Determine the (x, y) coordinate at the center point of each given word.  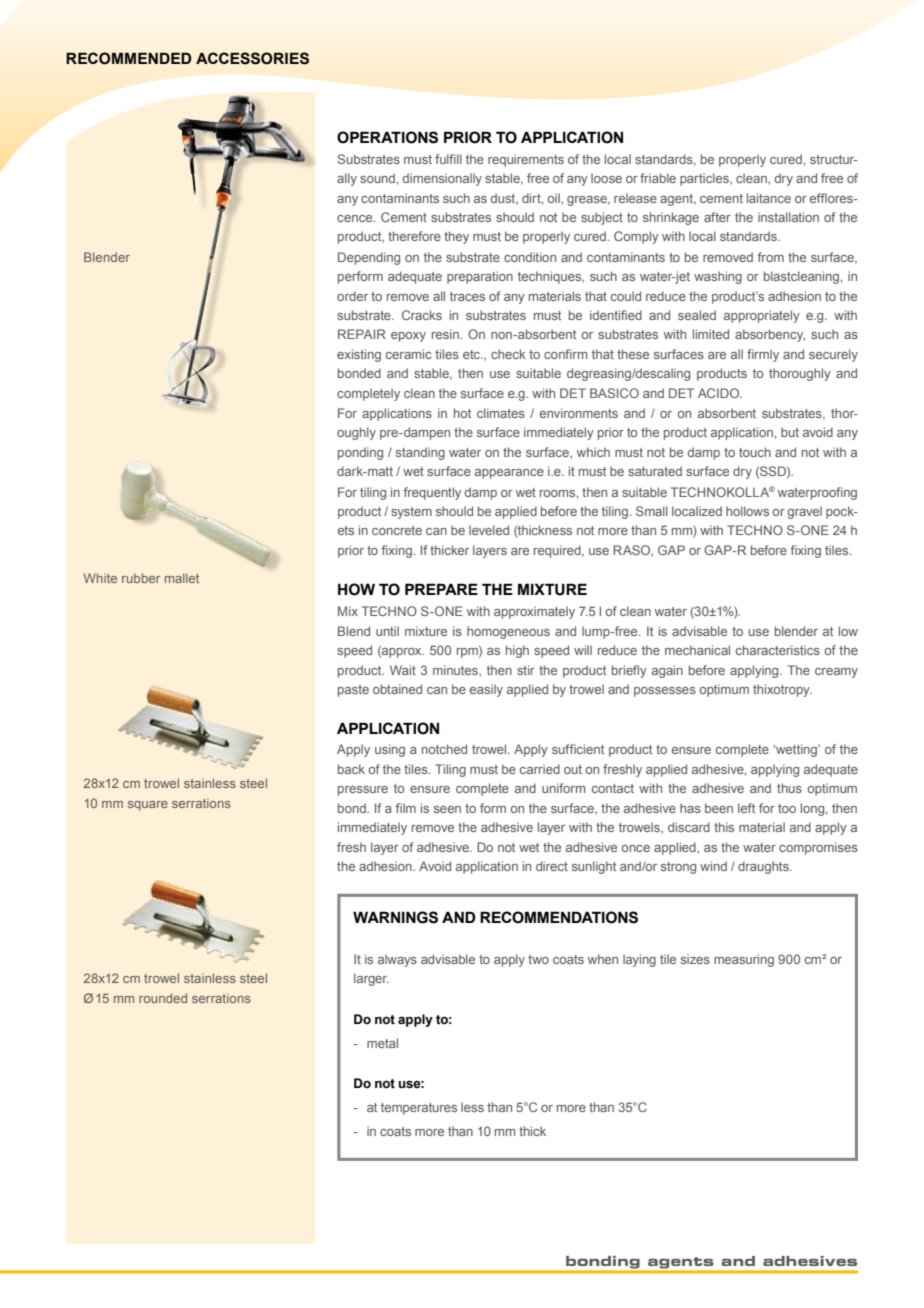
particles (705, 179)
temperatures (419, 1109)
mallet (182, 578)
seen (447, 809)
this (724, 827)
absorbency (770, 335)
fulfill (448, 159)
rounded (163, 998)
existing (359, 355)
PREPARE (441, 589)
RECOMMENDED (129, 58)
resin (446, 334)
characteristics (778, 650)
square (148, 806)
